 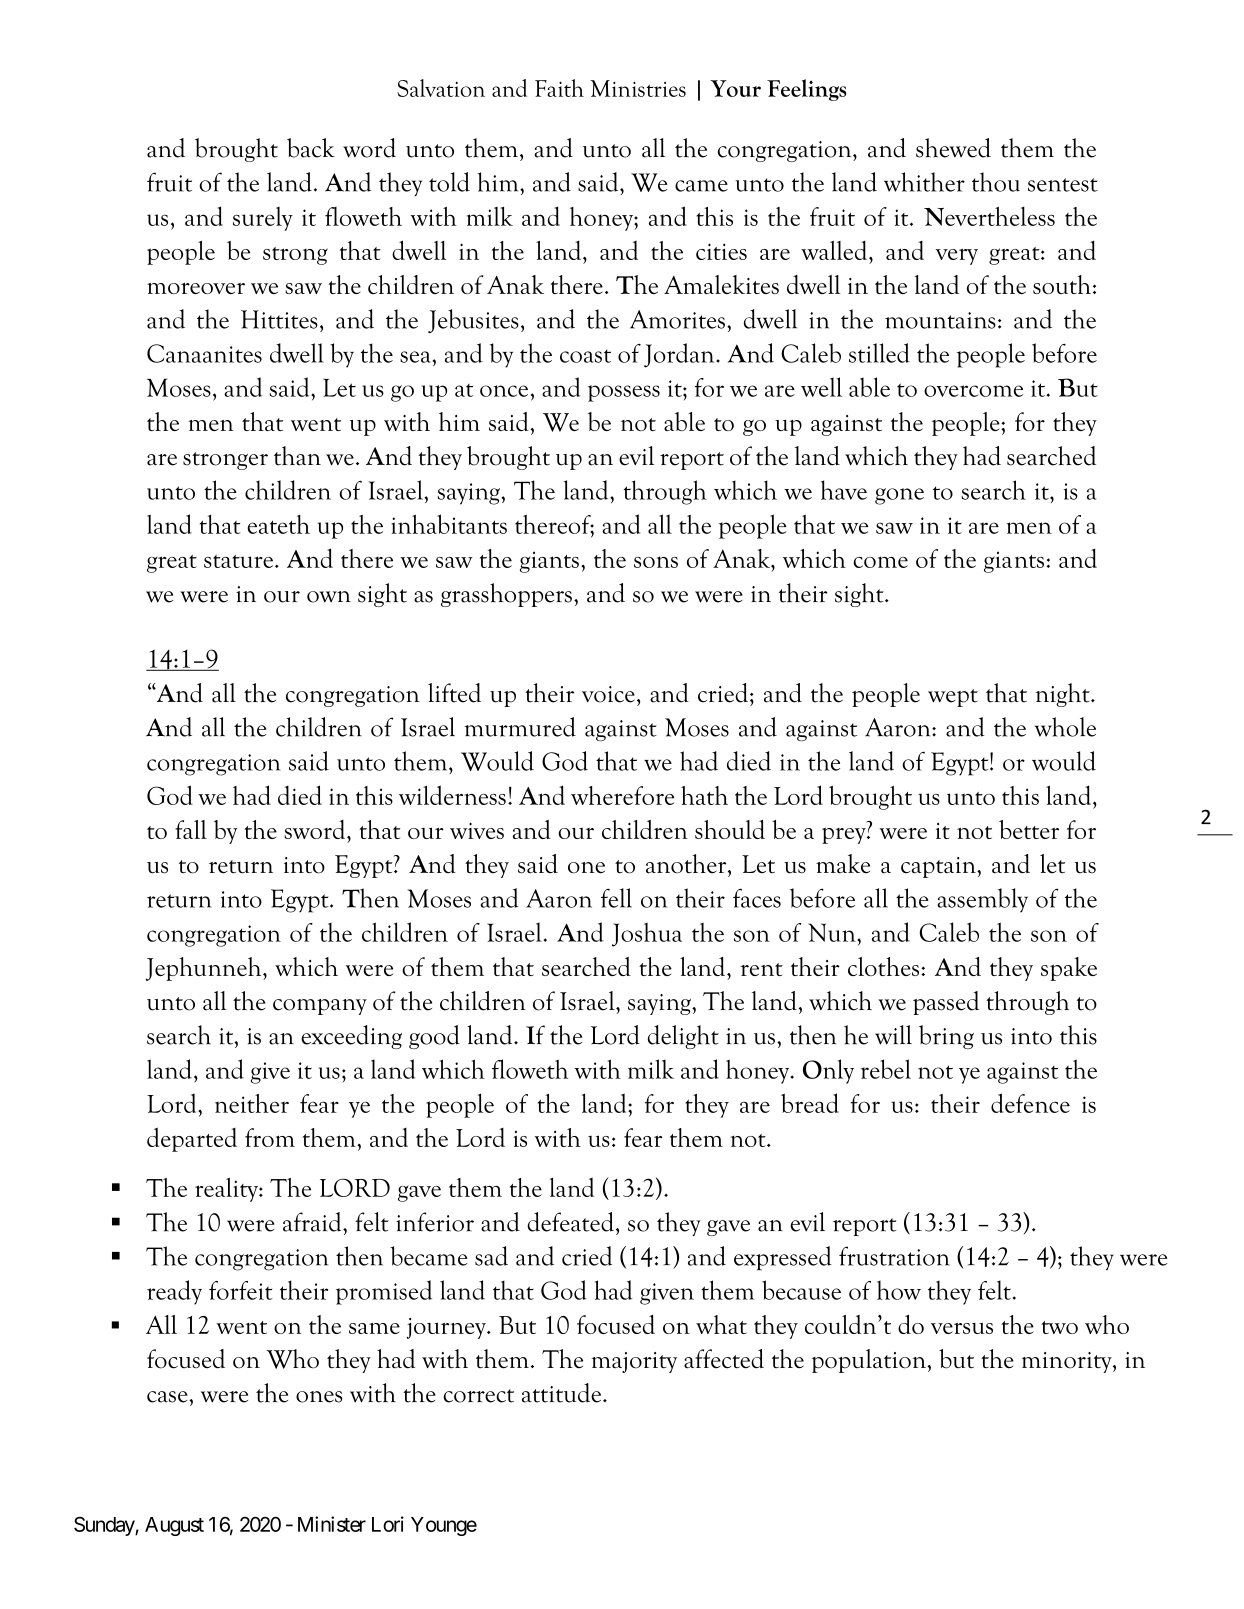 What do you see at coordinates (559, 88) in the screenshot?
I see `Faith` at bounding box center [559, 88].
